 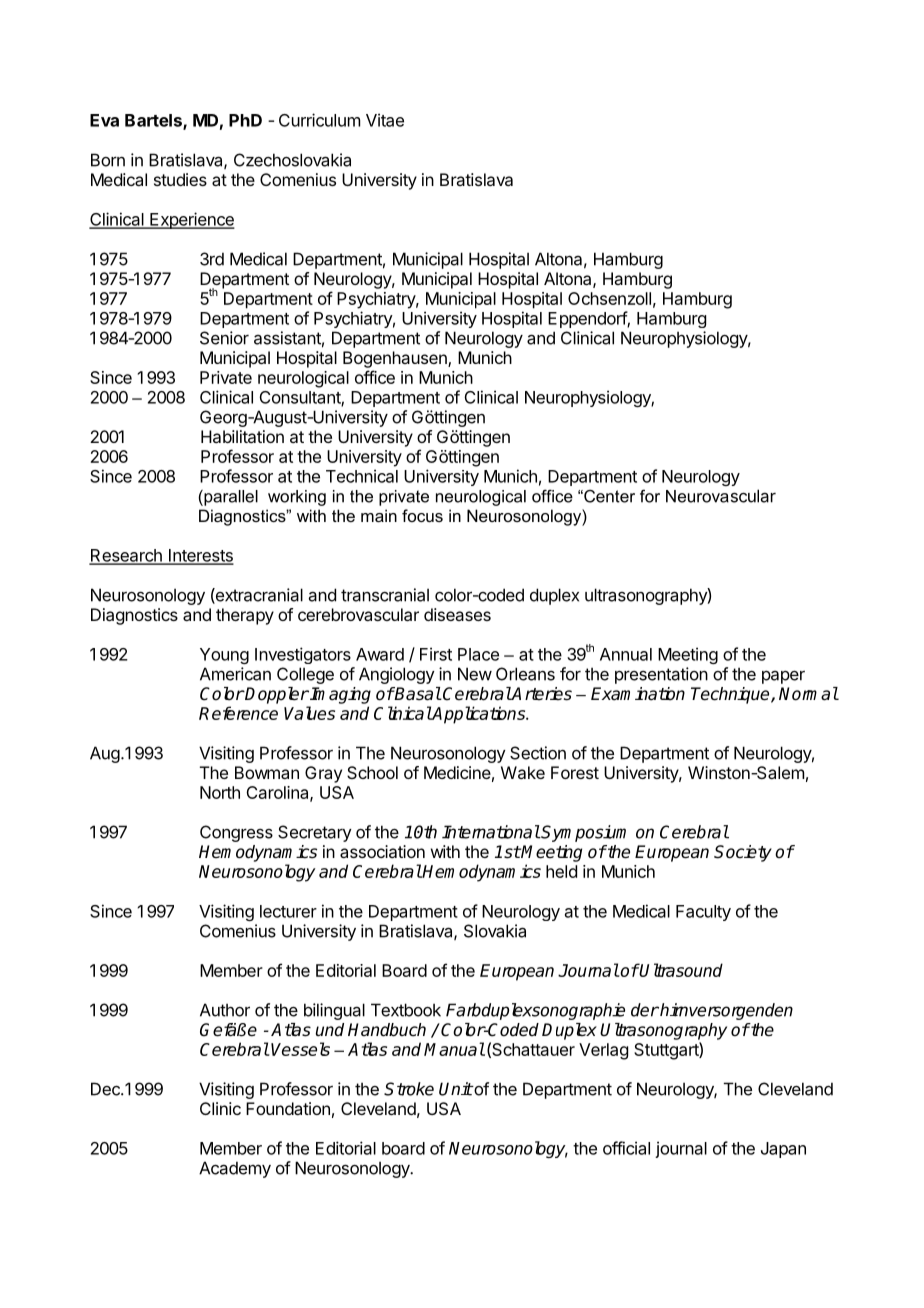 What do you see at coordinates (180, 179) in the document?
I see `studies` at bounding box center [180, 179].
